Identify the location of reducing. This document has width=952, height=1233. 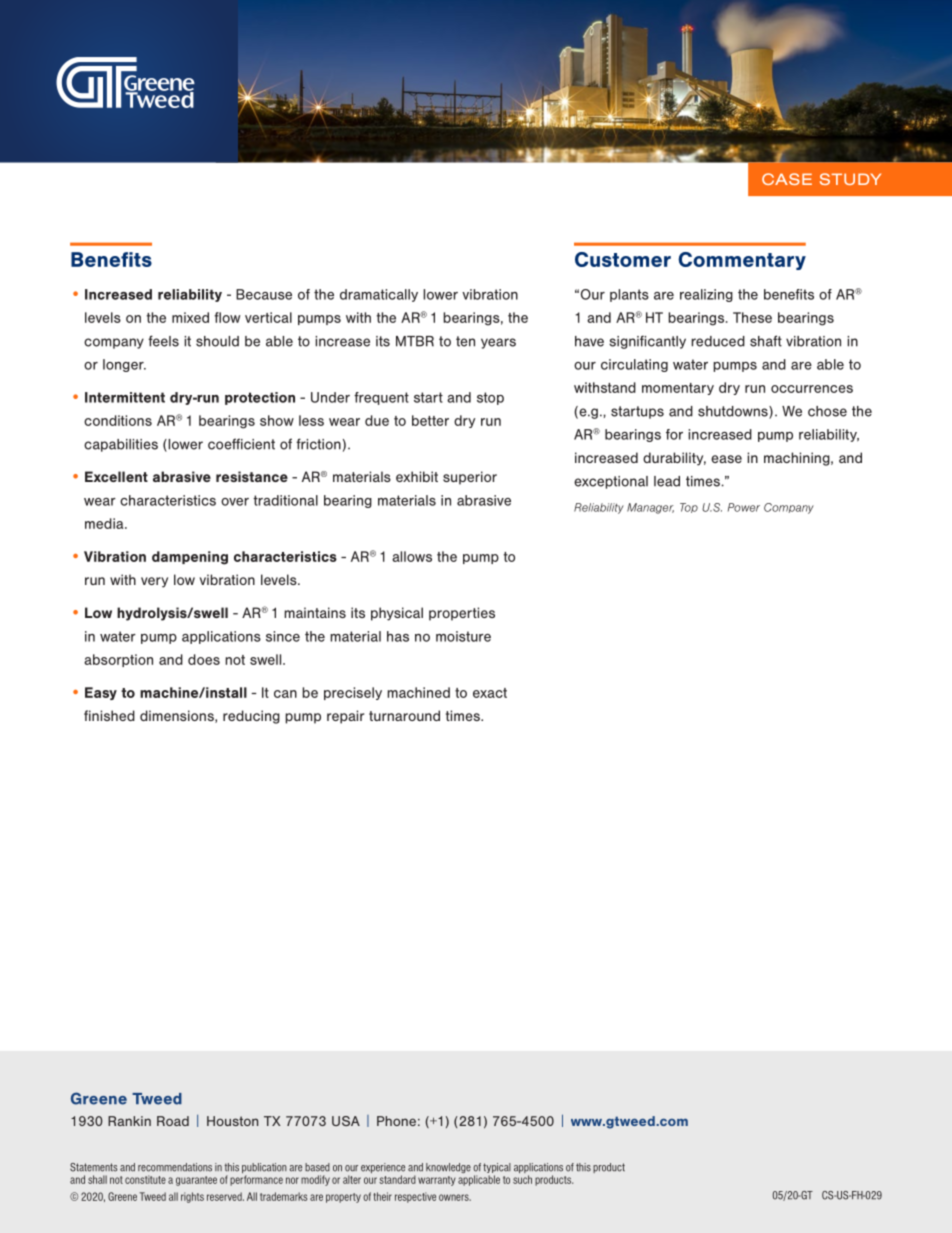
(251, 717).
